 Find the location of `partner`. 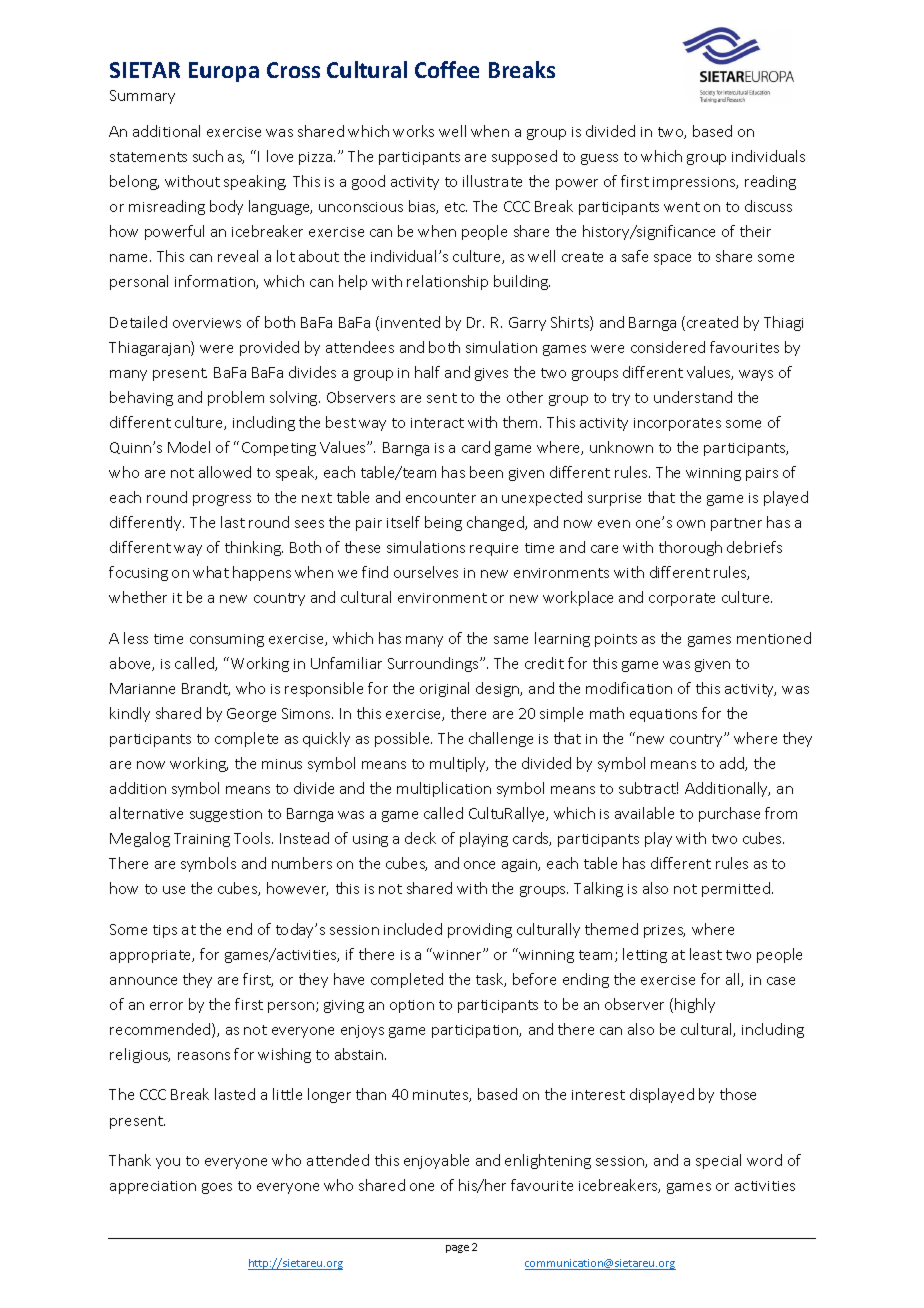

partner is located at coordinates (736, 524).
